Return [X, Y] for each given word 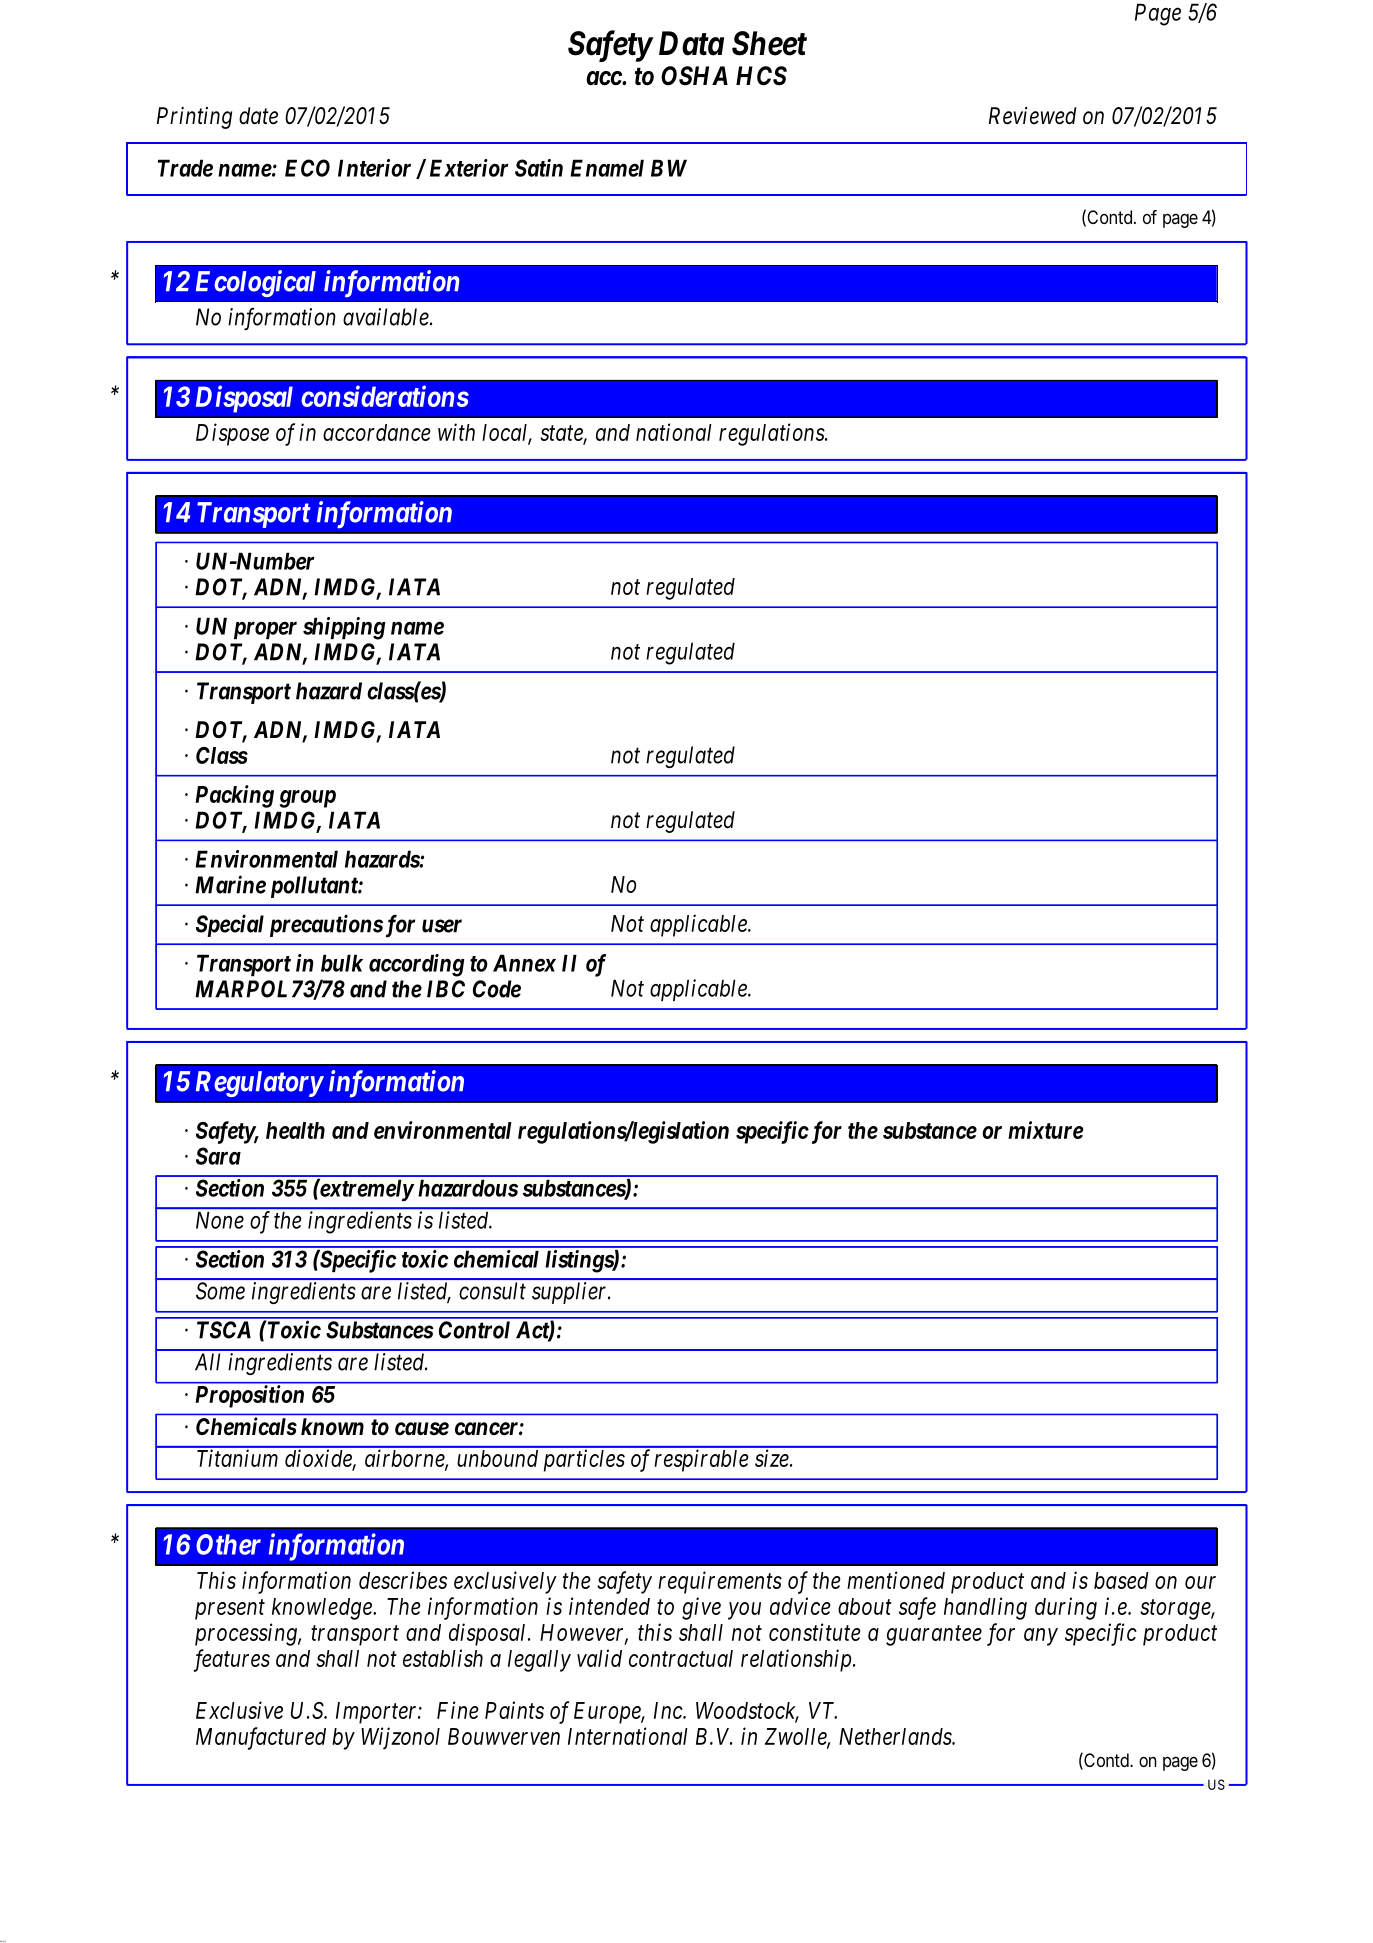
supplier [571, 1293]
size [773, 1458]
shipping [344, 628]
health [295, 1130]
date [258, 116]
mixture [1046, 1130]
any [1041, 1637]
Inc [669, 1710]
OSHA [694, 76]
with [456, 432]
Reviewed [1032, 116]
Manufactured [261, 1738]
